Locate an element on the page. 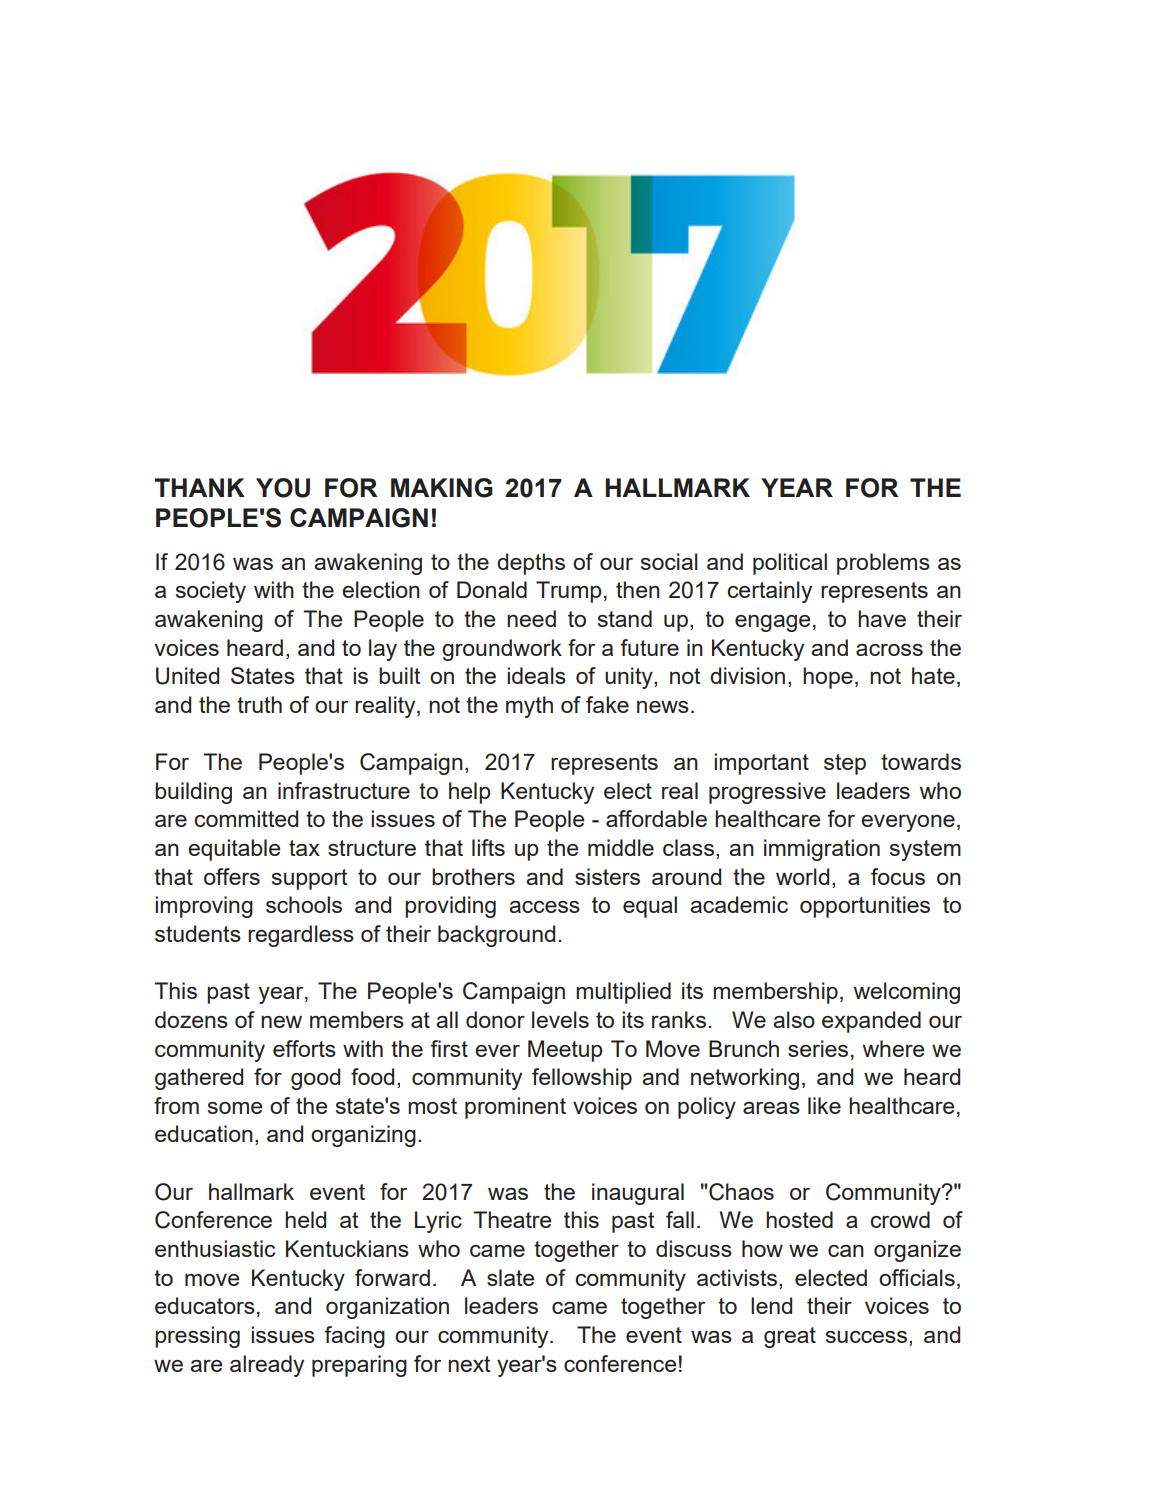 This page has width=1168, height=1512. next is located at coordinates (469, 1364).
